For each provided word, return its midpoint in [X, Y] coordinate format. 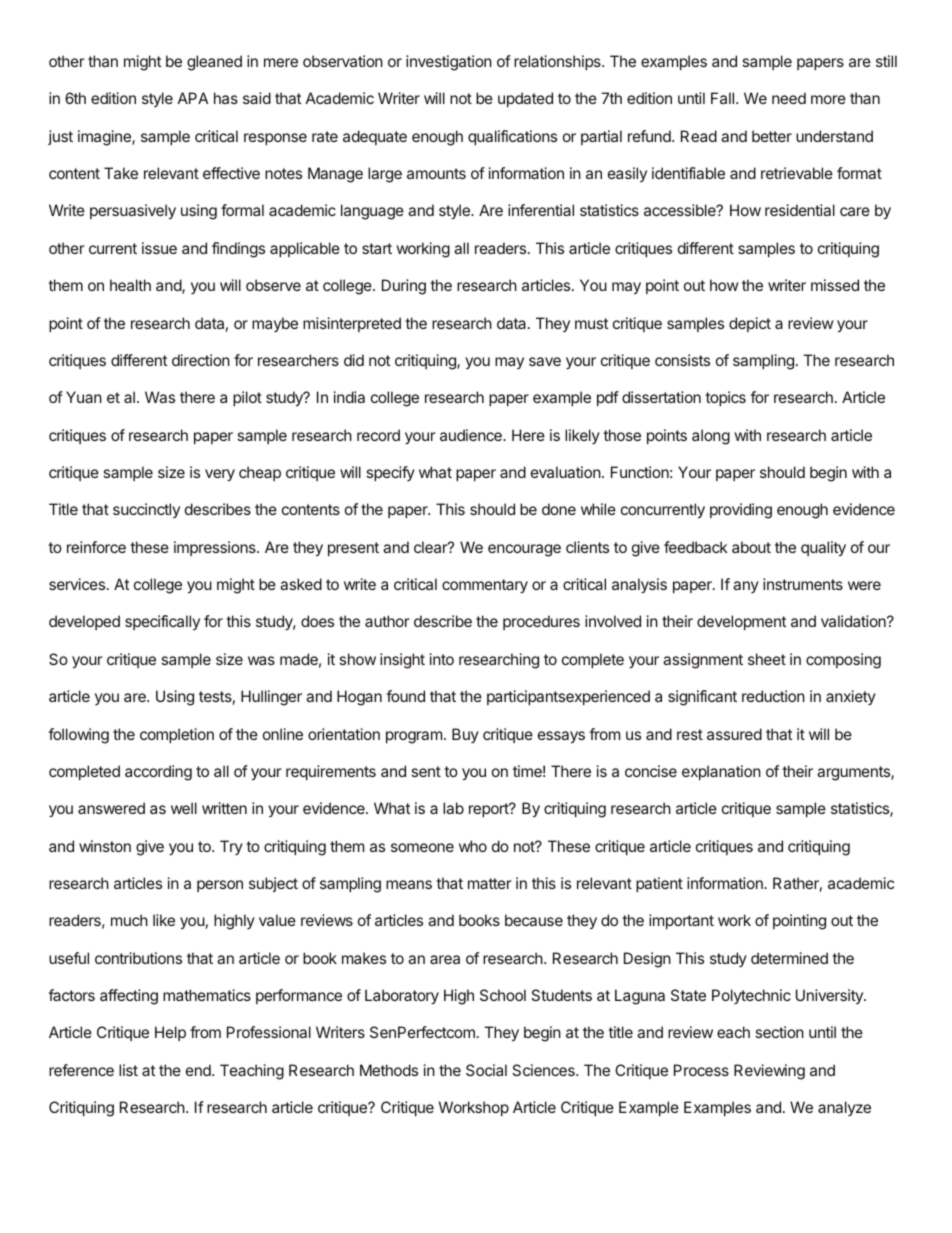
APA [193, 98]
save [545, 361]
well [184, 808]
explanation [721, 772]
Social [486, 1070]
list [128, 1070]
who [473, 846]
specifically [162, 622]
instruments [803, 584]
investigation [449, 63]
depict [750, 324]
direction [201, 360]
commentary [485, 586]
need [789, 98]
